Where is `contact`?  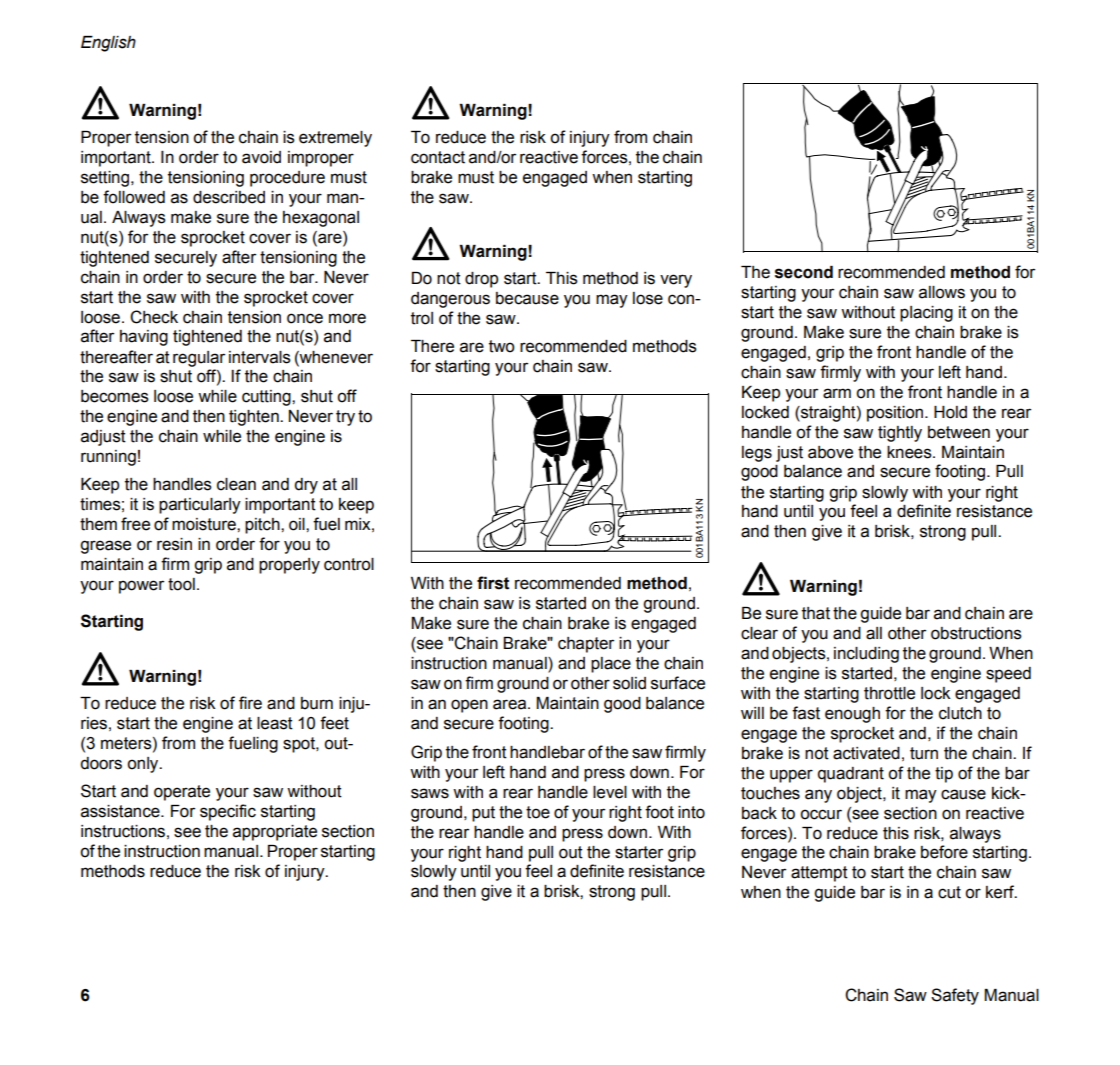 contact is located at coordinates (438, 157).
